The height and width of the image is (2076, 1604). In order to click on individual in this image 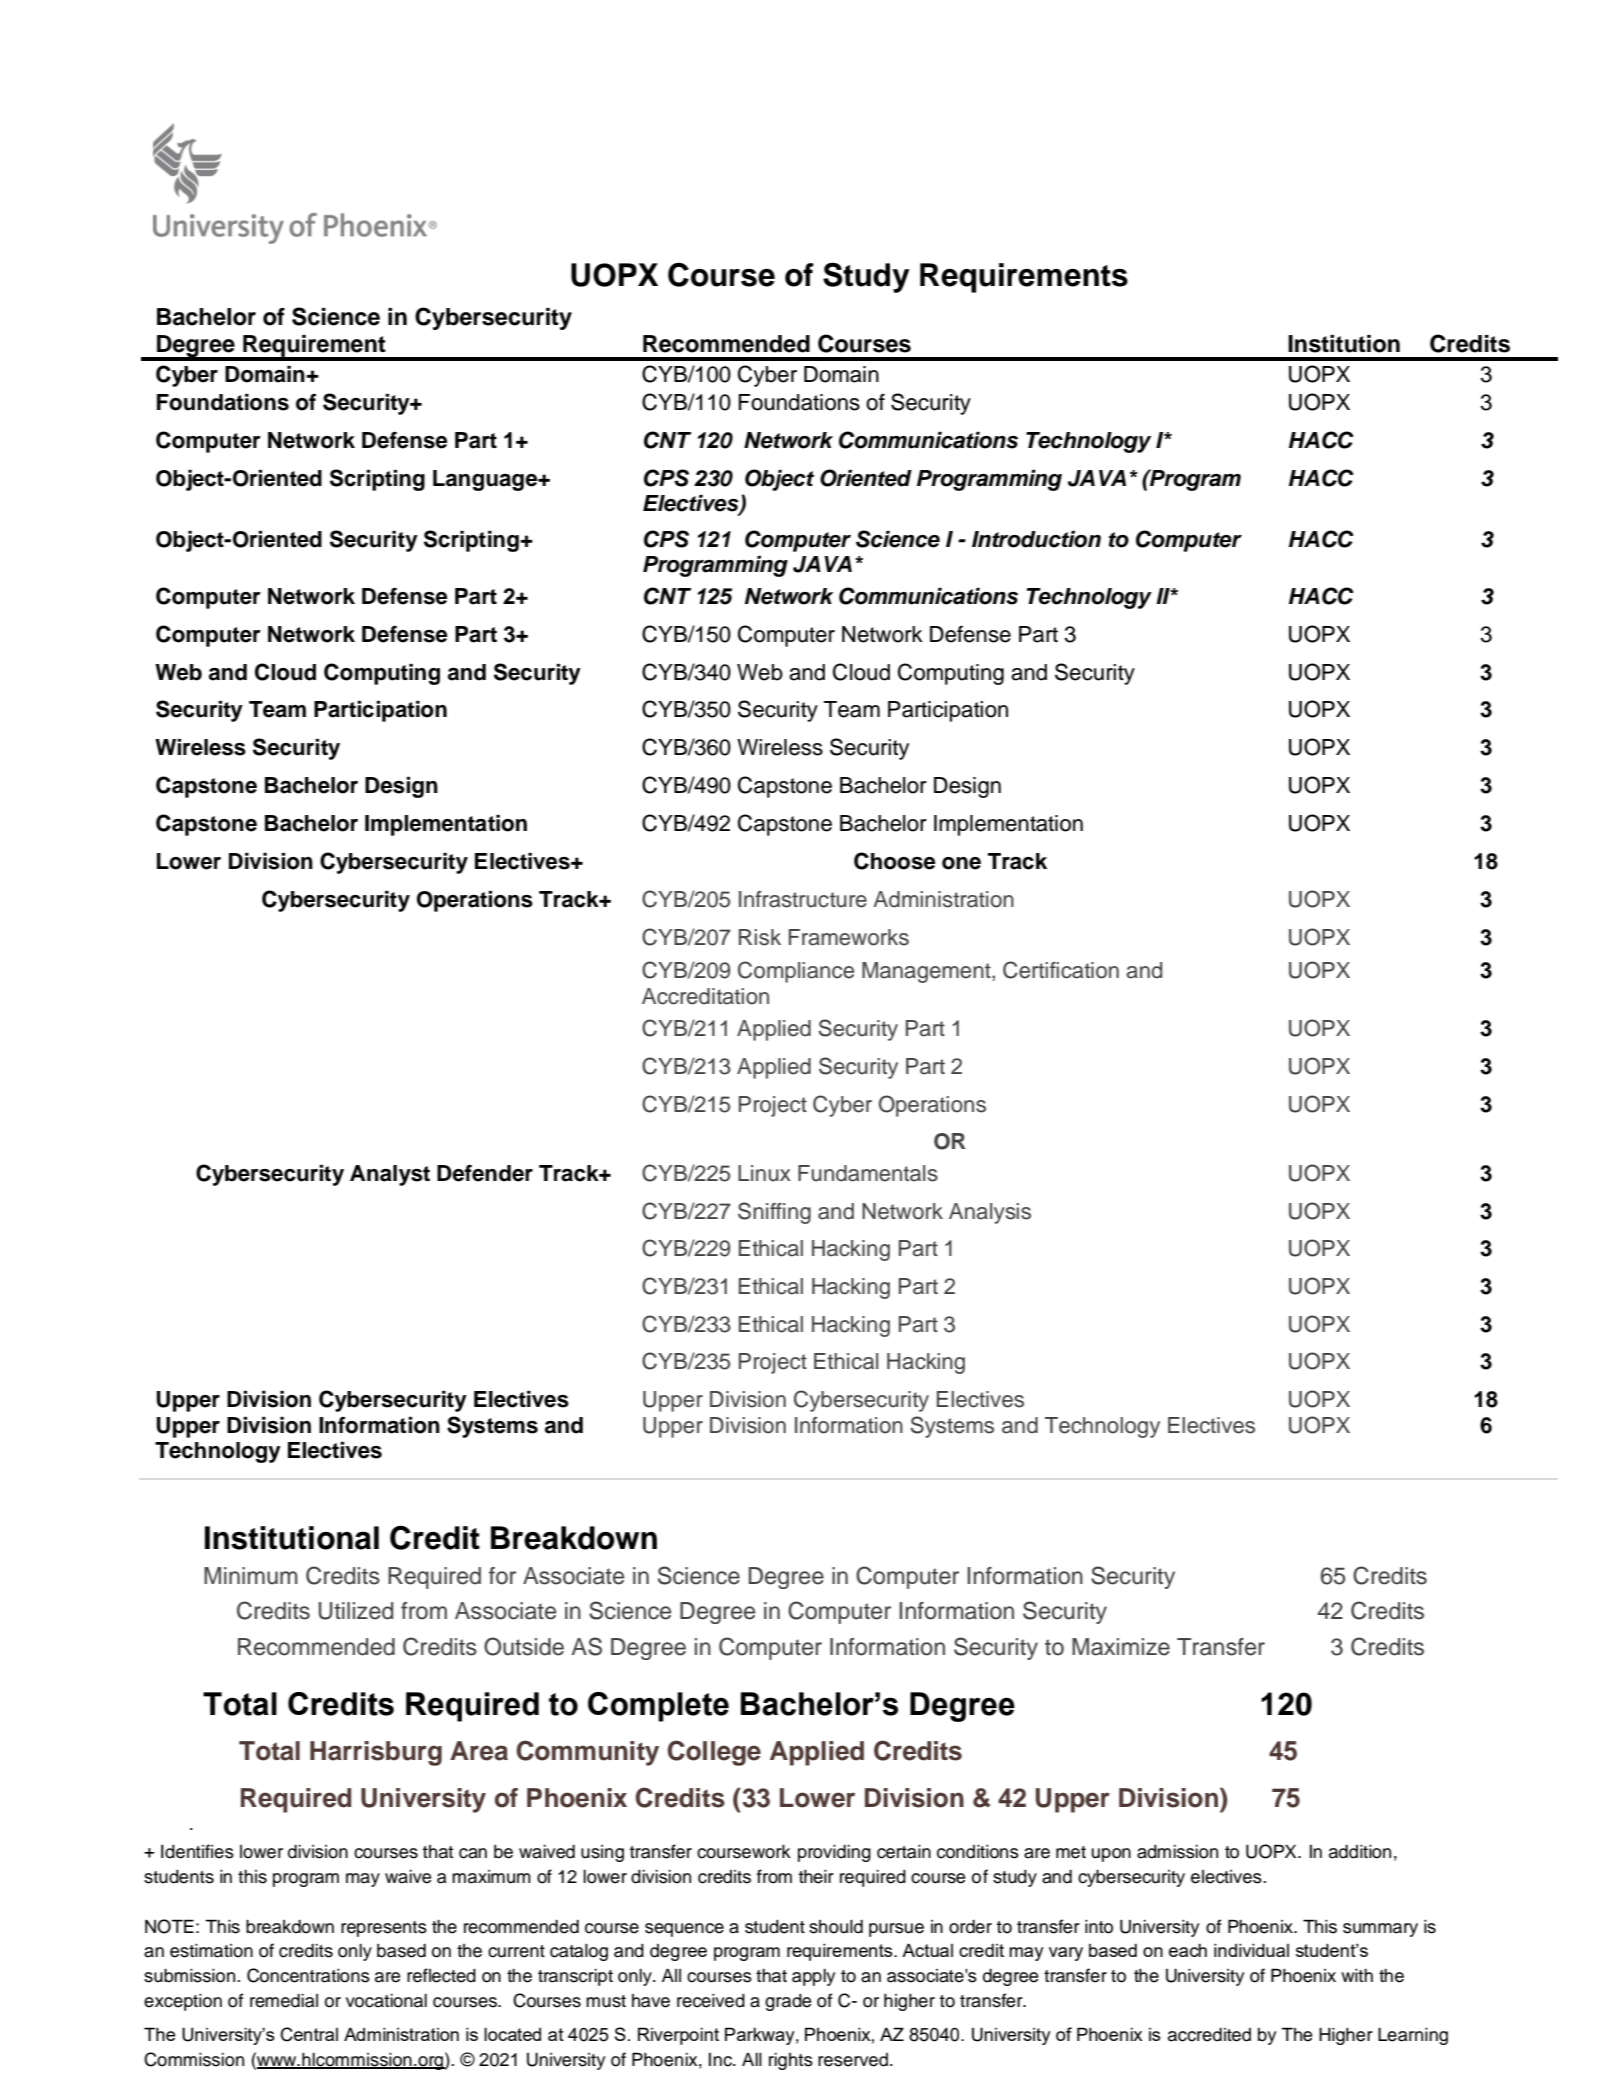, I will do `click(1251, 1950)`.
